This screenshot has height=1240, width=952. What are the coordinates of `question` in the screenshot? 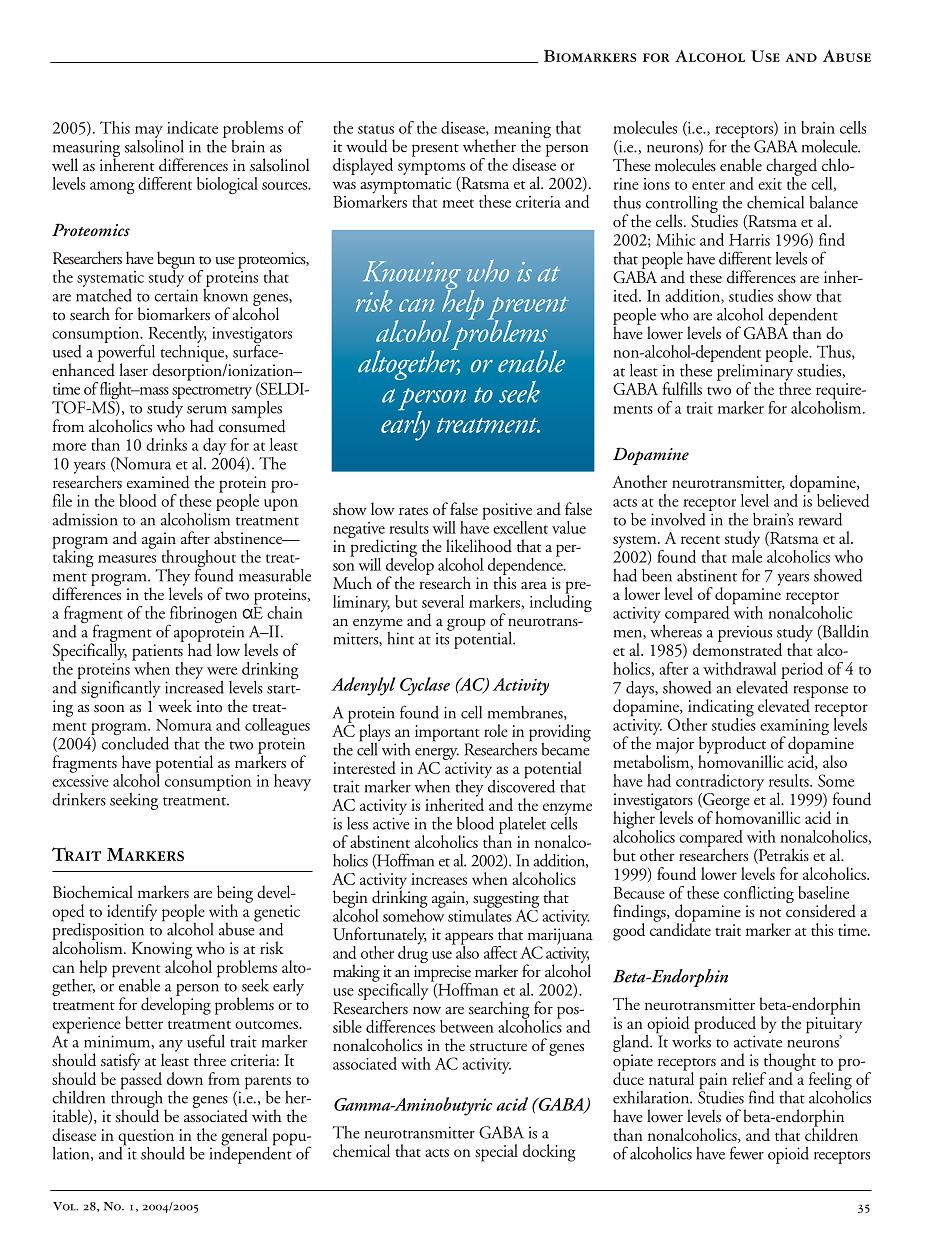 It's located at (146, 1138).
